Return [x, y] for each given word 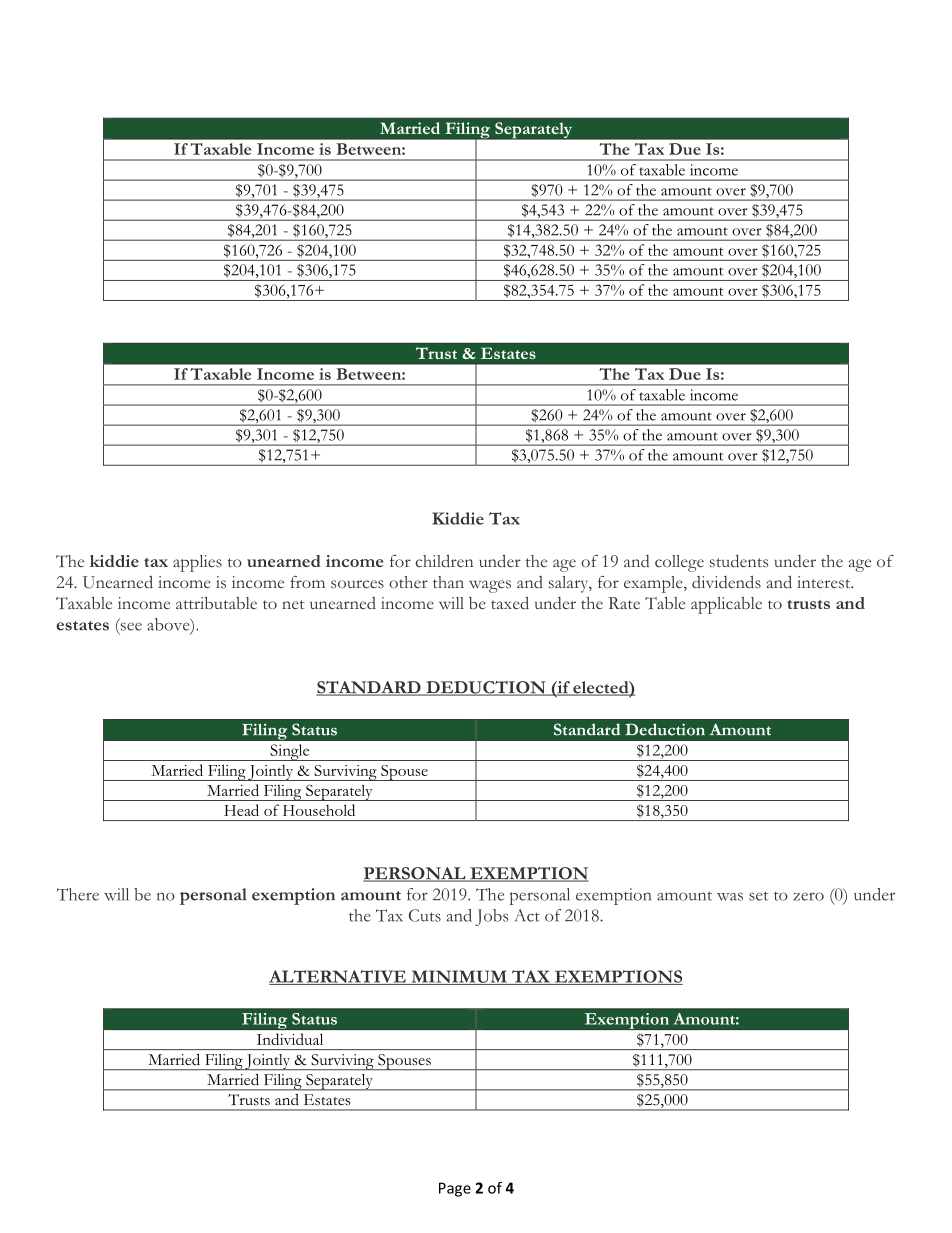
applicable [726, 605]
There [78, 894]
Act [527, 915]
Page [455, 1189]
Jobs [491, 917]
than [448, 582]
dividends [726, 582]
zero [808, 896]
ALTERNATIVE [338, 977]
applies [197, 563]
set [759, 896]
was [730, 896]
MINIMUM [459, 977]
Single [290, 752]
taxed [510, 603]
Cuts [425, 915]
